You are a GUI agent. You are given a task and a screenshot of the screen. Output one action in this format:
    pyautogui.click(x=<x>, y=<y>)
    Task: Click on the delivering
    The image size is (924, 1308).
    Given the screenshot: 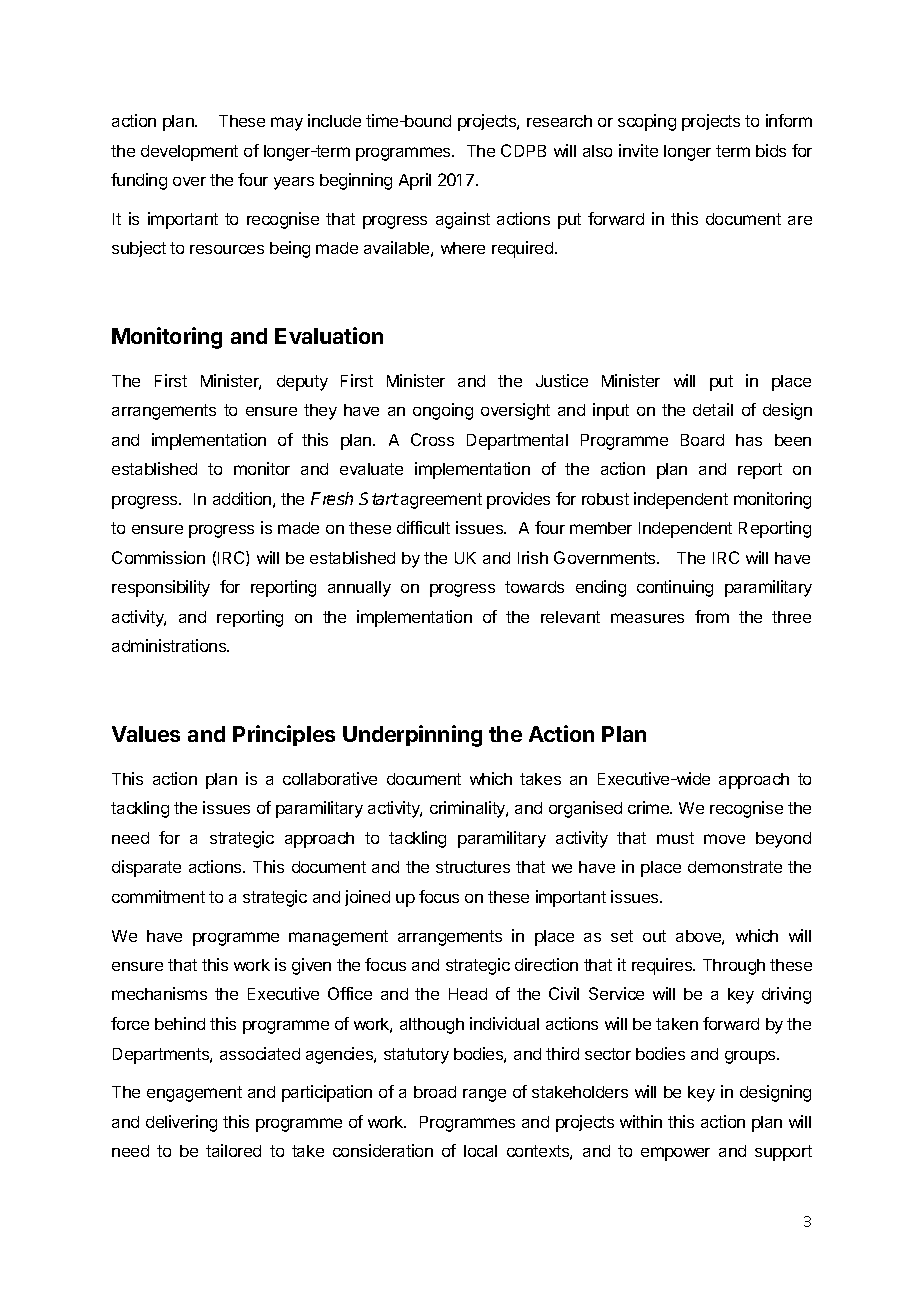 What is the action you would take?
    pyautogui.click(x=181, y=1123)
